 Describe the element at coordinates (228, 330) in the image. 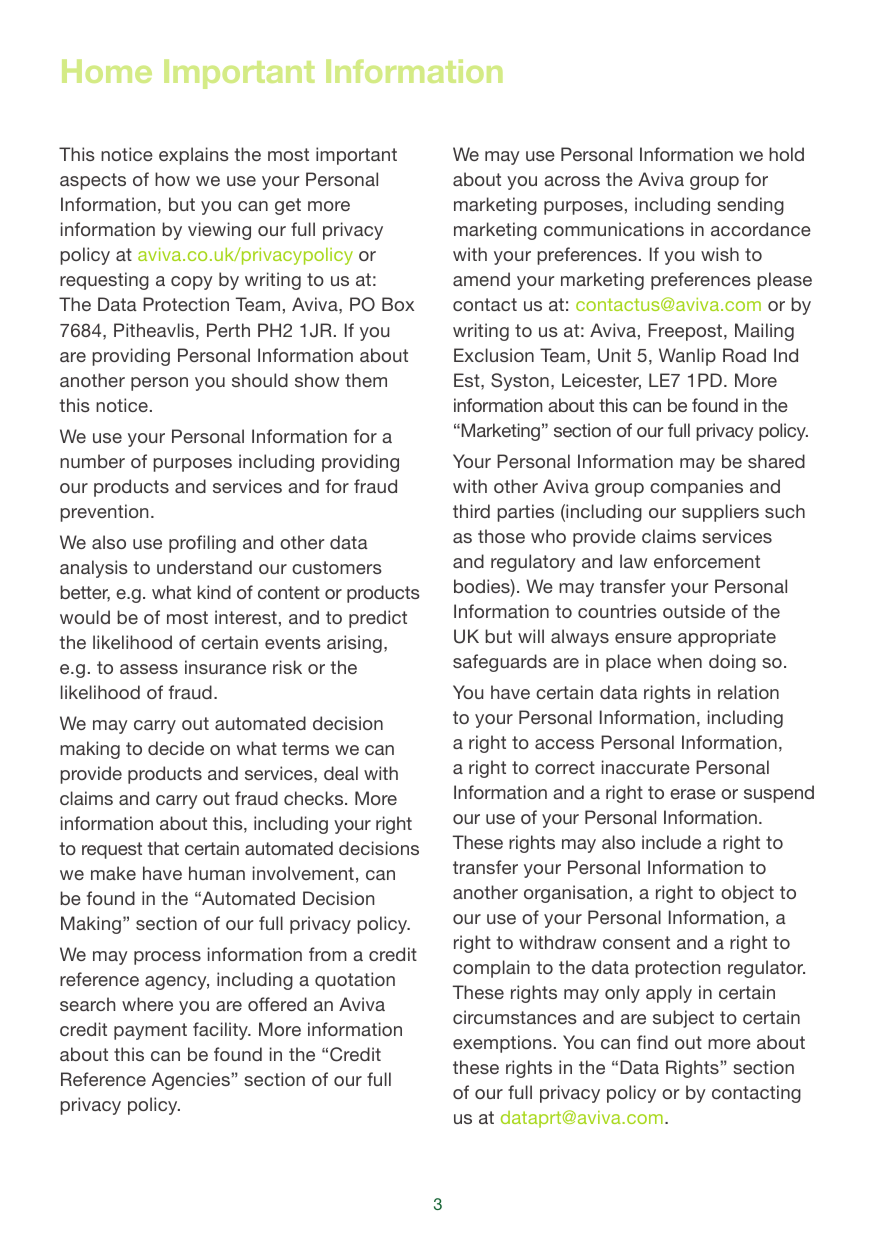

I see `Perth` at that location.
